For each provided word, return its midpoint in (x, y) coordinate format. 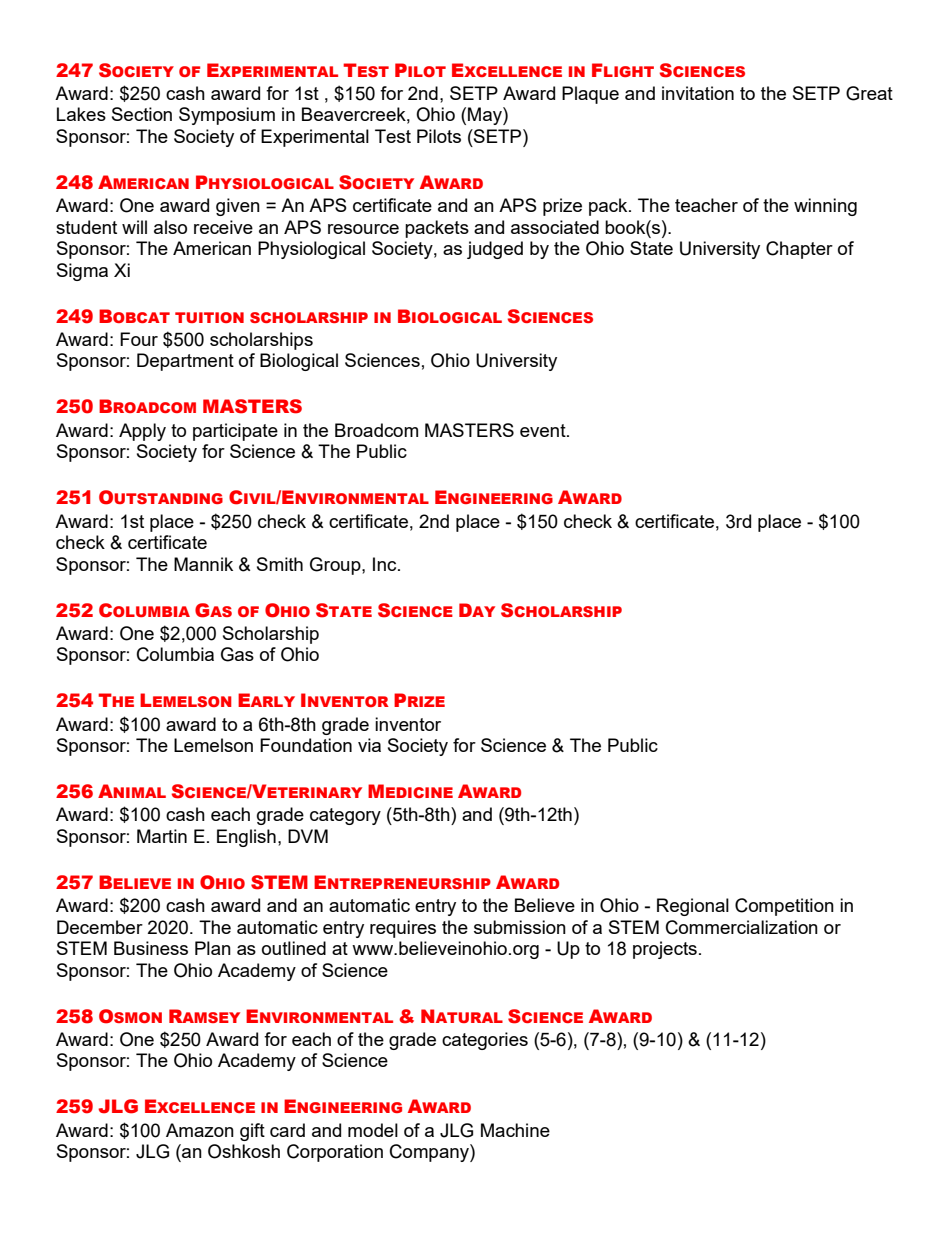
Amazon (200, 1130)
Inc (386, 564)
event (544, 430)
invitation (698, 93)
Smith (280, 564)
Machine (515, 1130)
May (486, 116)
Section (142, 114)
